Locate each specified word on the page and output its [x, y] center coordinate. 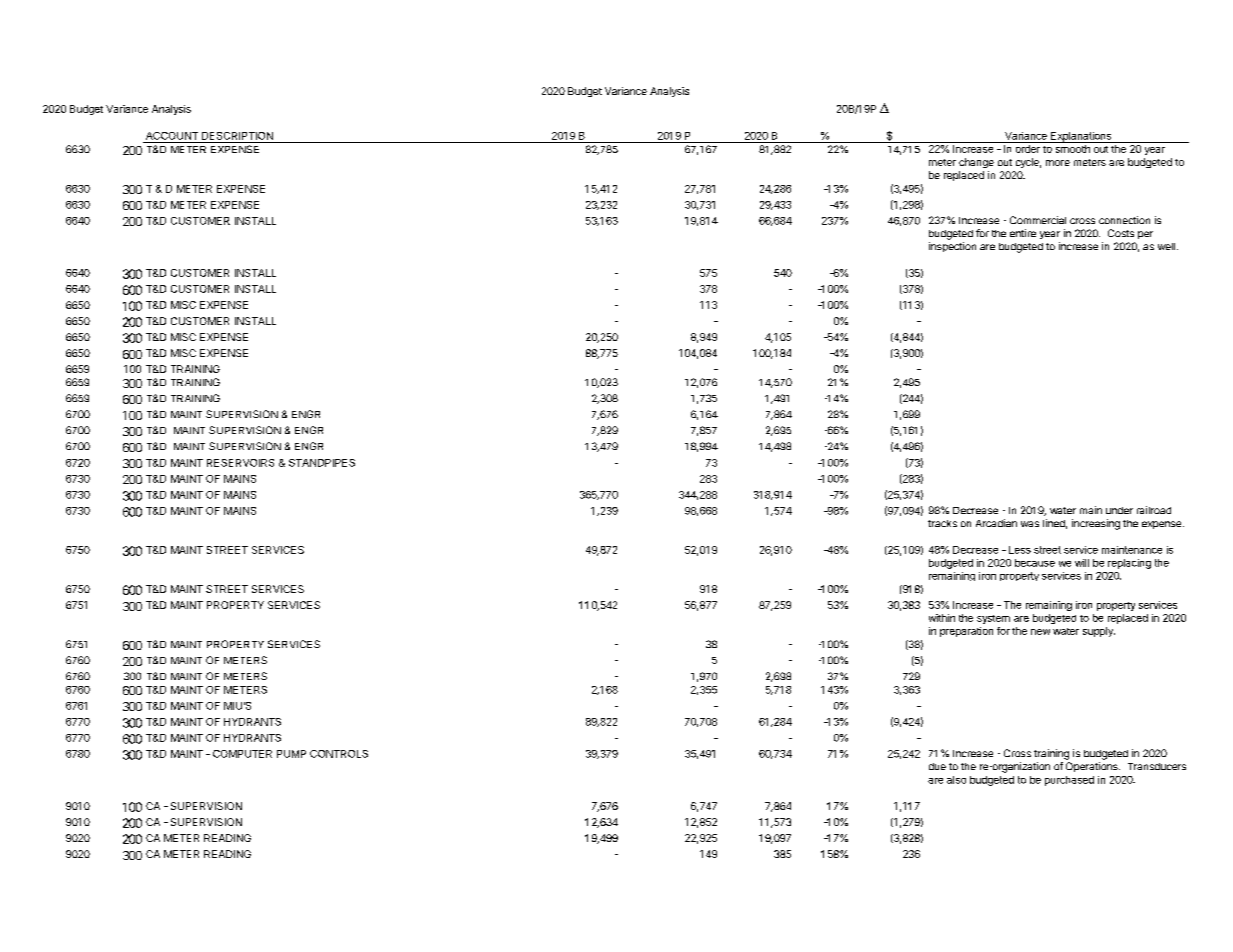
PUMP [291, 754]
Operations [1093, 767]
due [937, 766]
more [1058, 163]
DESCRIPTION [237, 136]
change [976, 163]
